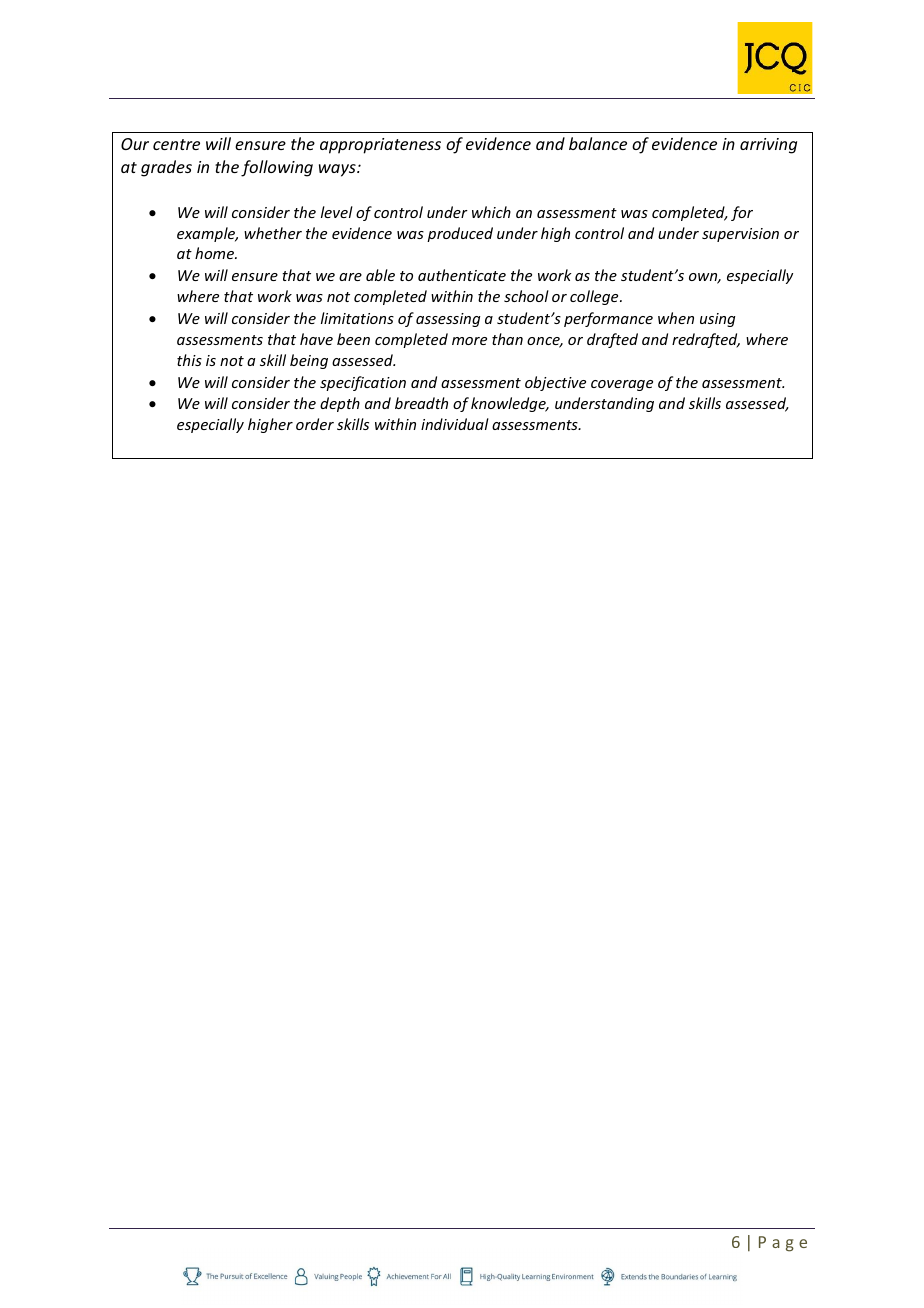 The image size is (924, 1308). What do you see at coordinates (469, 341) in the screenshot?
I see `more` at bounding box center [469, 341].
